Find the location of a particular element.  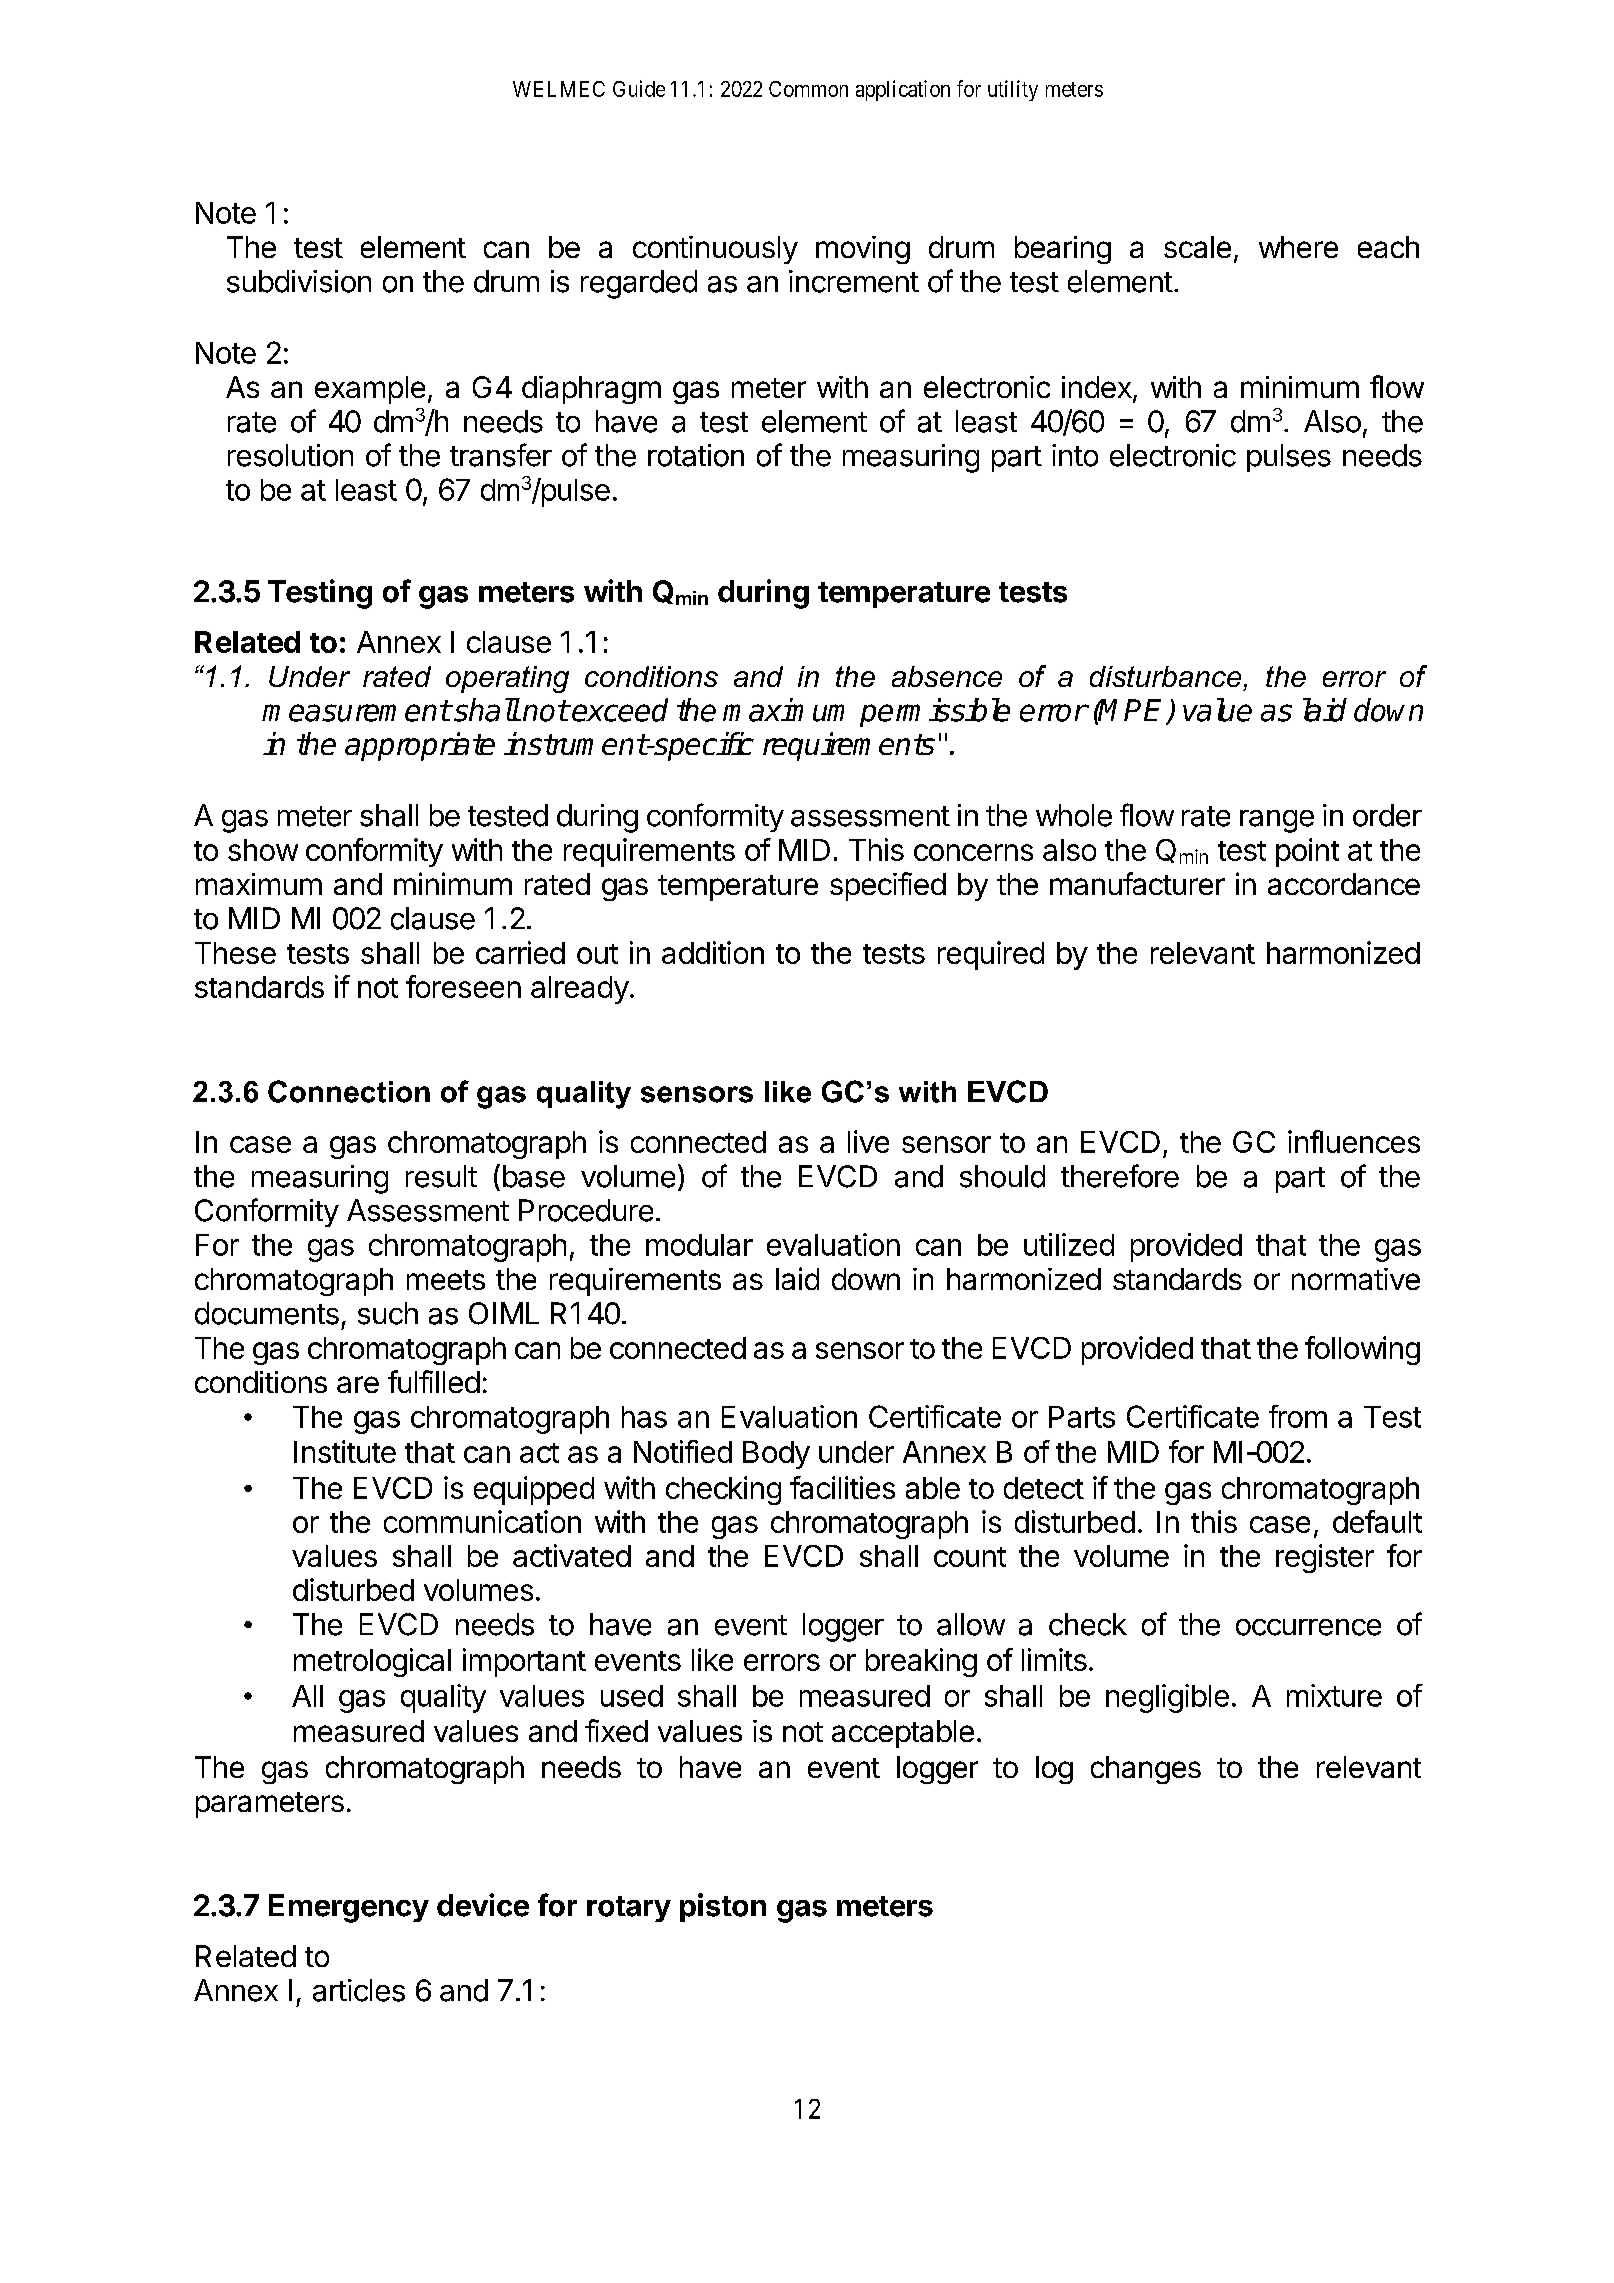

subdivision is located at coordinates (299, 281).
